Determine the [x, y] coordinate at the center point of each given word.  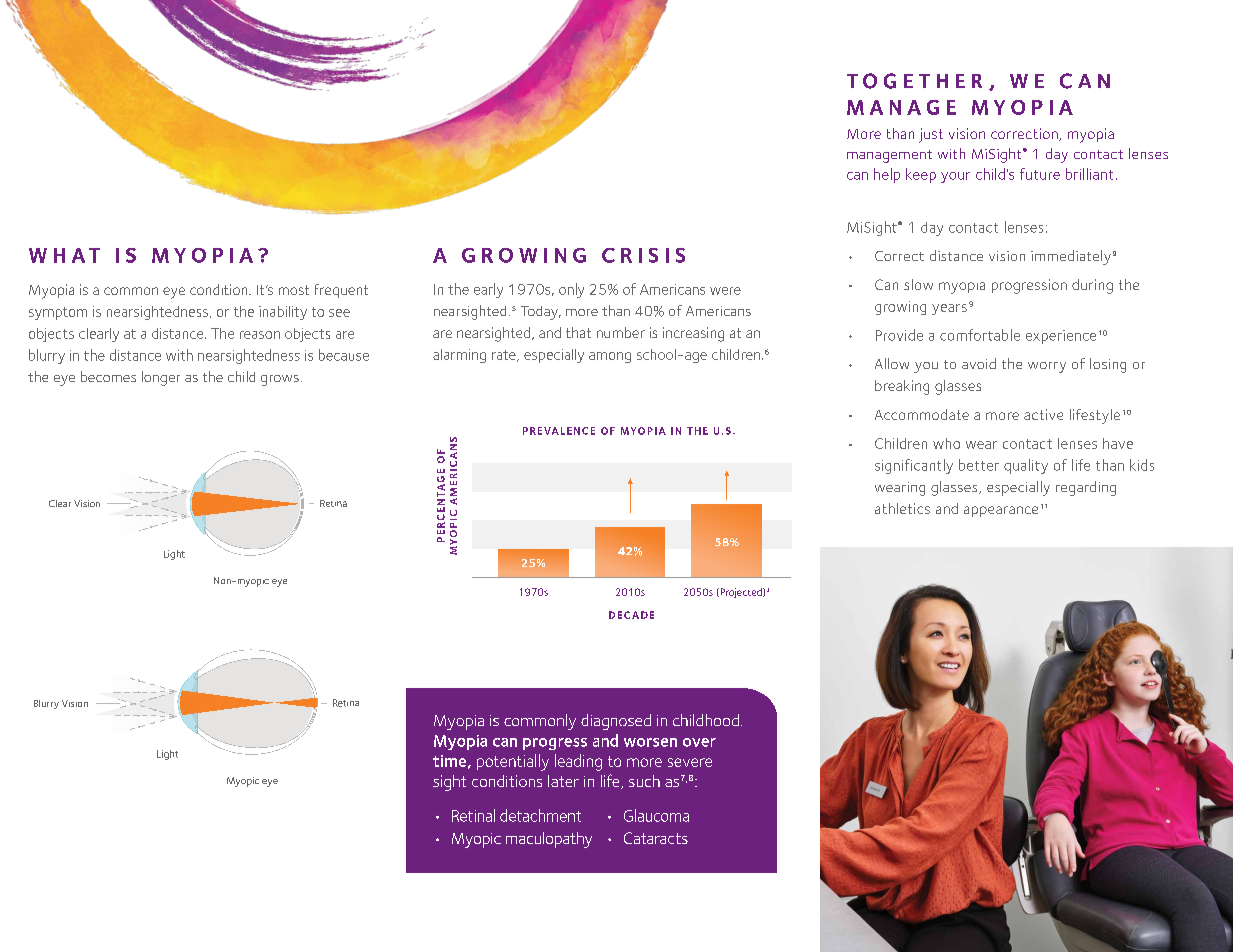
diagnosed [616, 722]
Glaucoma [656, 815]
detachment [540, 815]
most [294, 290]
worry [1047, 367]
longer [161, 378]
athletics [902, 508]
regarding [1086, 488]
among [610, 357]
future [1040, 174]
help [887, 175]
